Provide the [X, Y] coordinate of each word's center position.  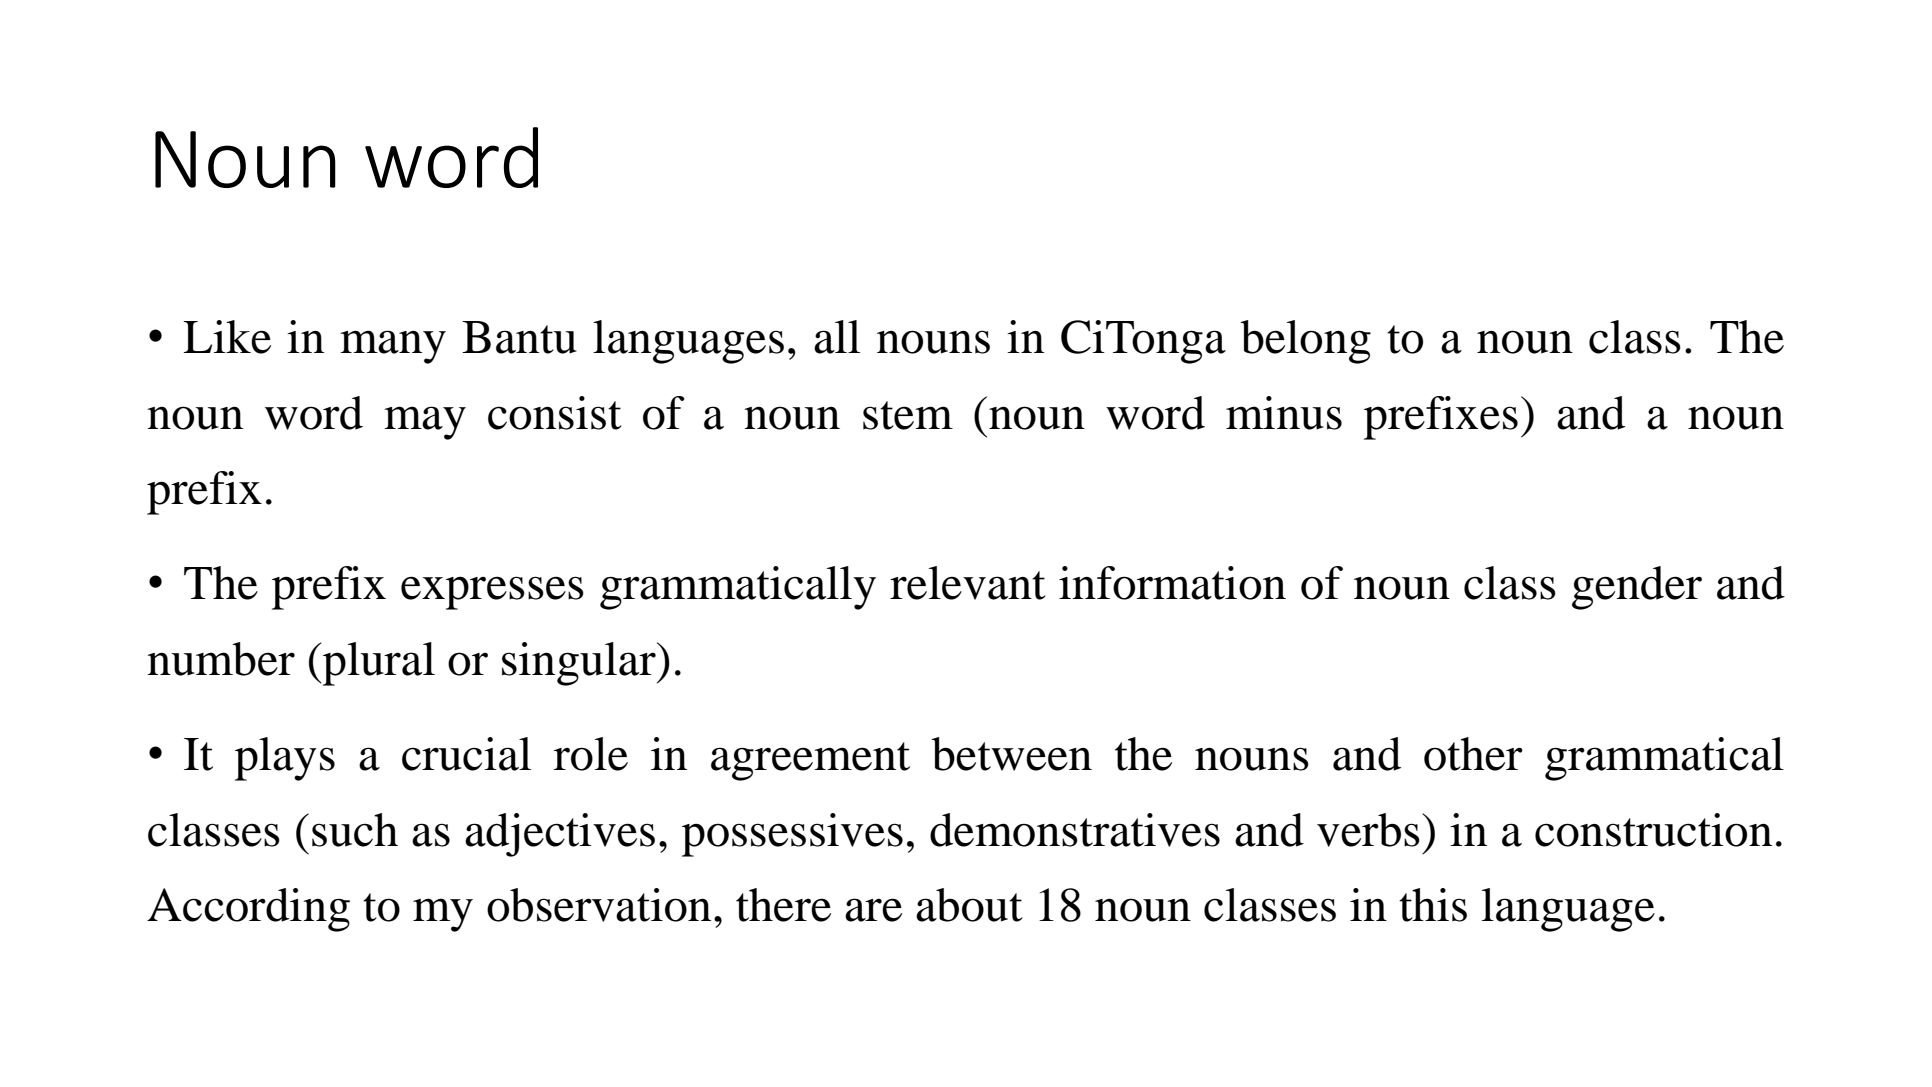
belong [1305, 342]
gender [1637, 588]
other [1473, 754]
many [393, 347]
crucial [466, 754]
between [1011, 754]
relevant [968, 583]
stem [908, 415]
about [969, 905]
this [1433, 905]
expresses [492, 593]
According [248, 910]
